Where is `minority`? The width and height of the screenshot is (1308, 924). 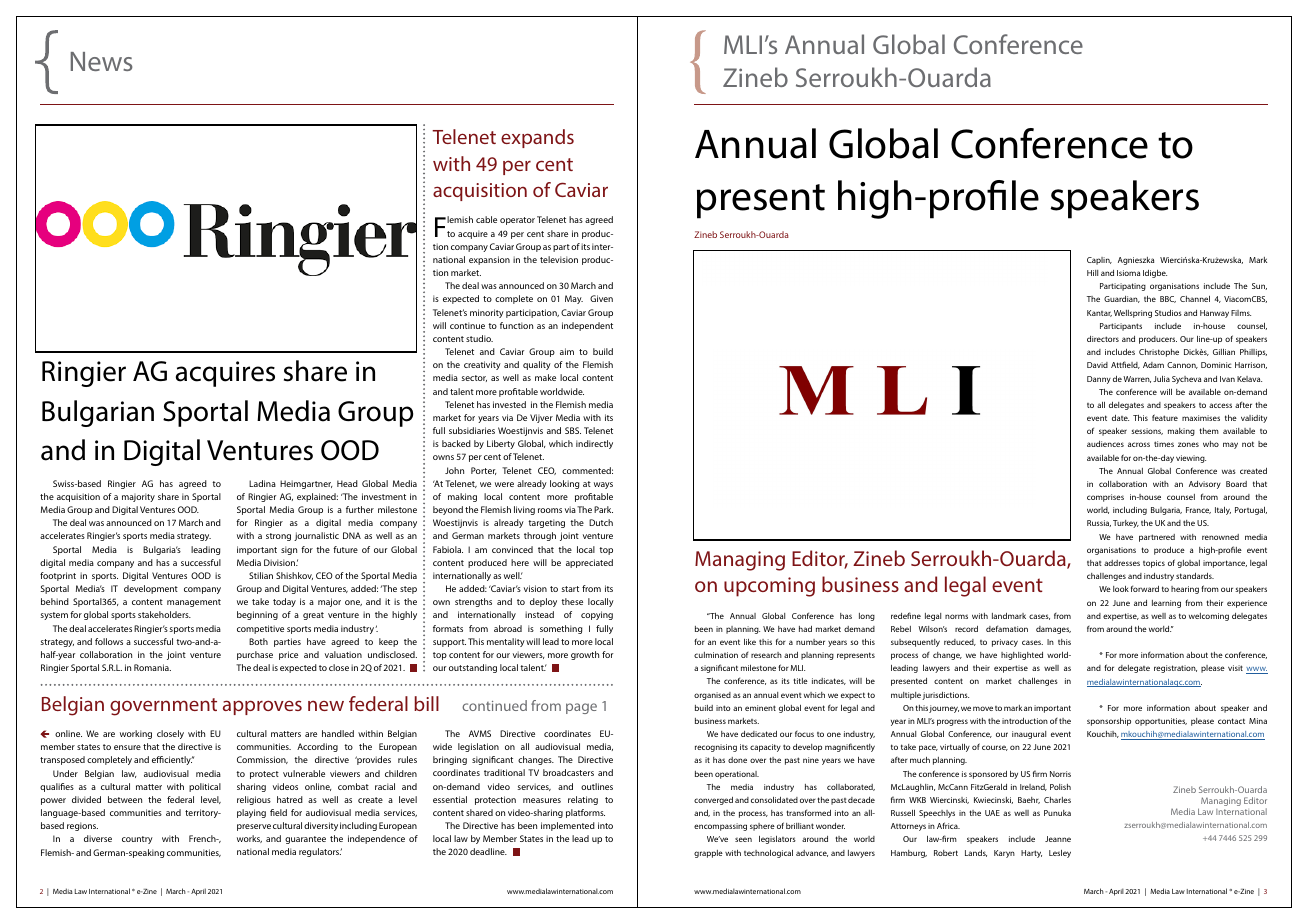 minority is located at coordinates (487, 313).
